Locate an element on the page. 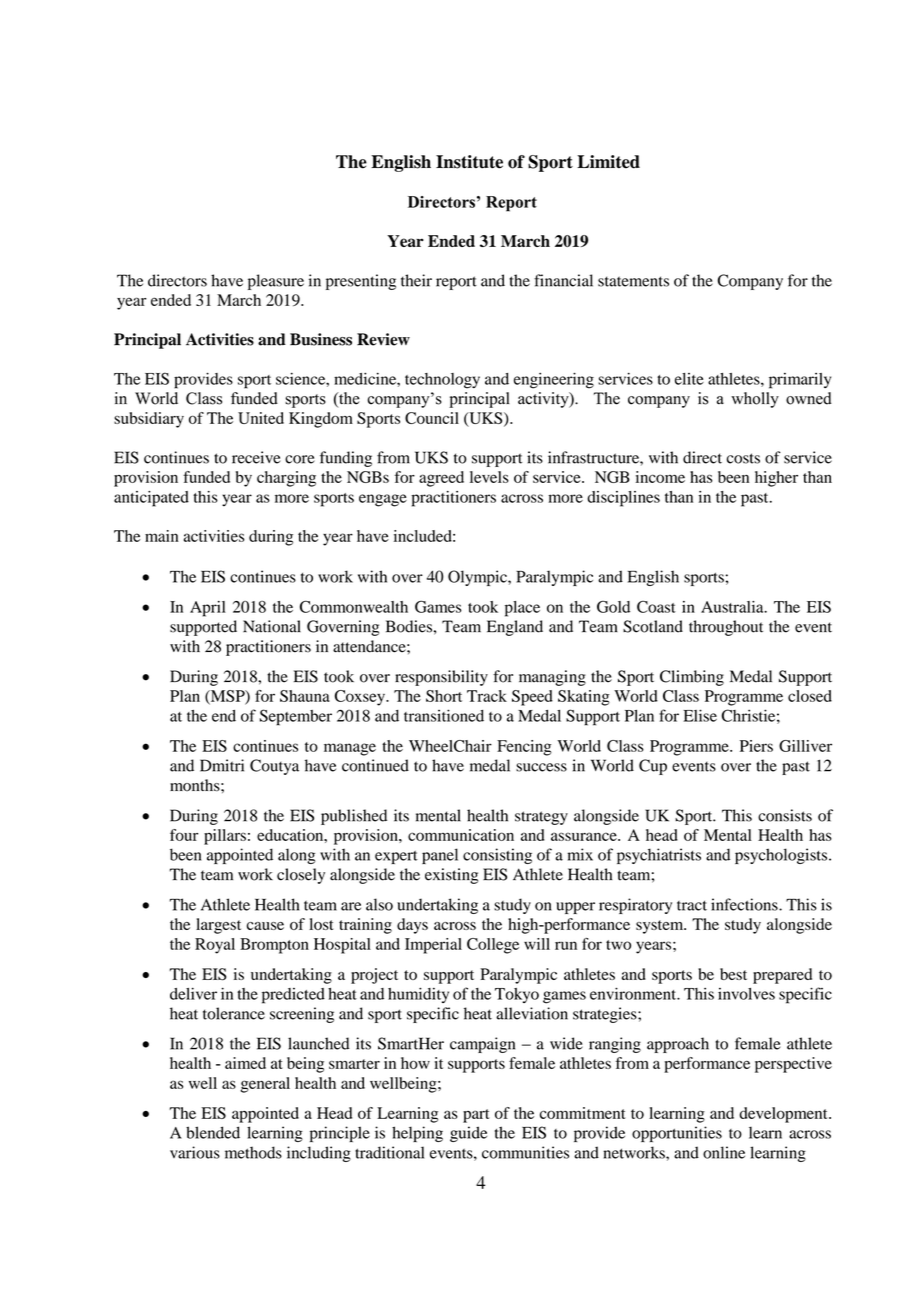 The height and width of the document is (1308, 924). communication is located at coordinates (461, 835).
